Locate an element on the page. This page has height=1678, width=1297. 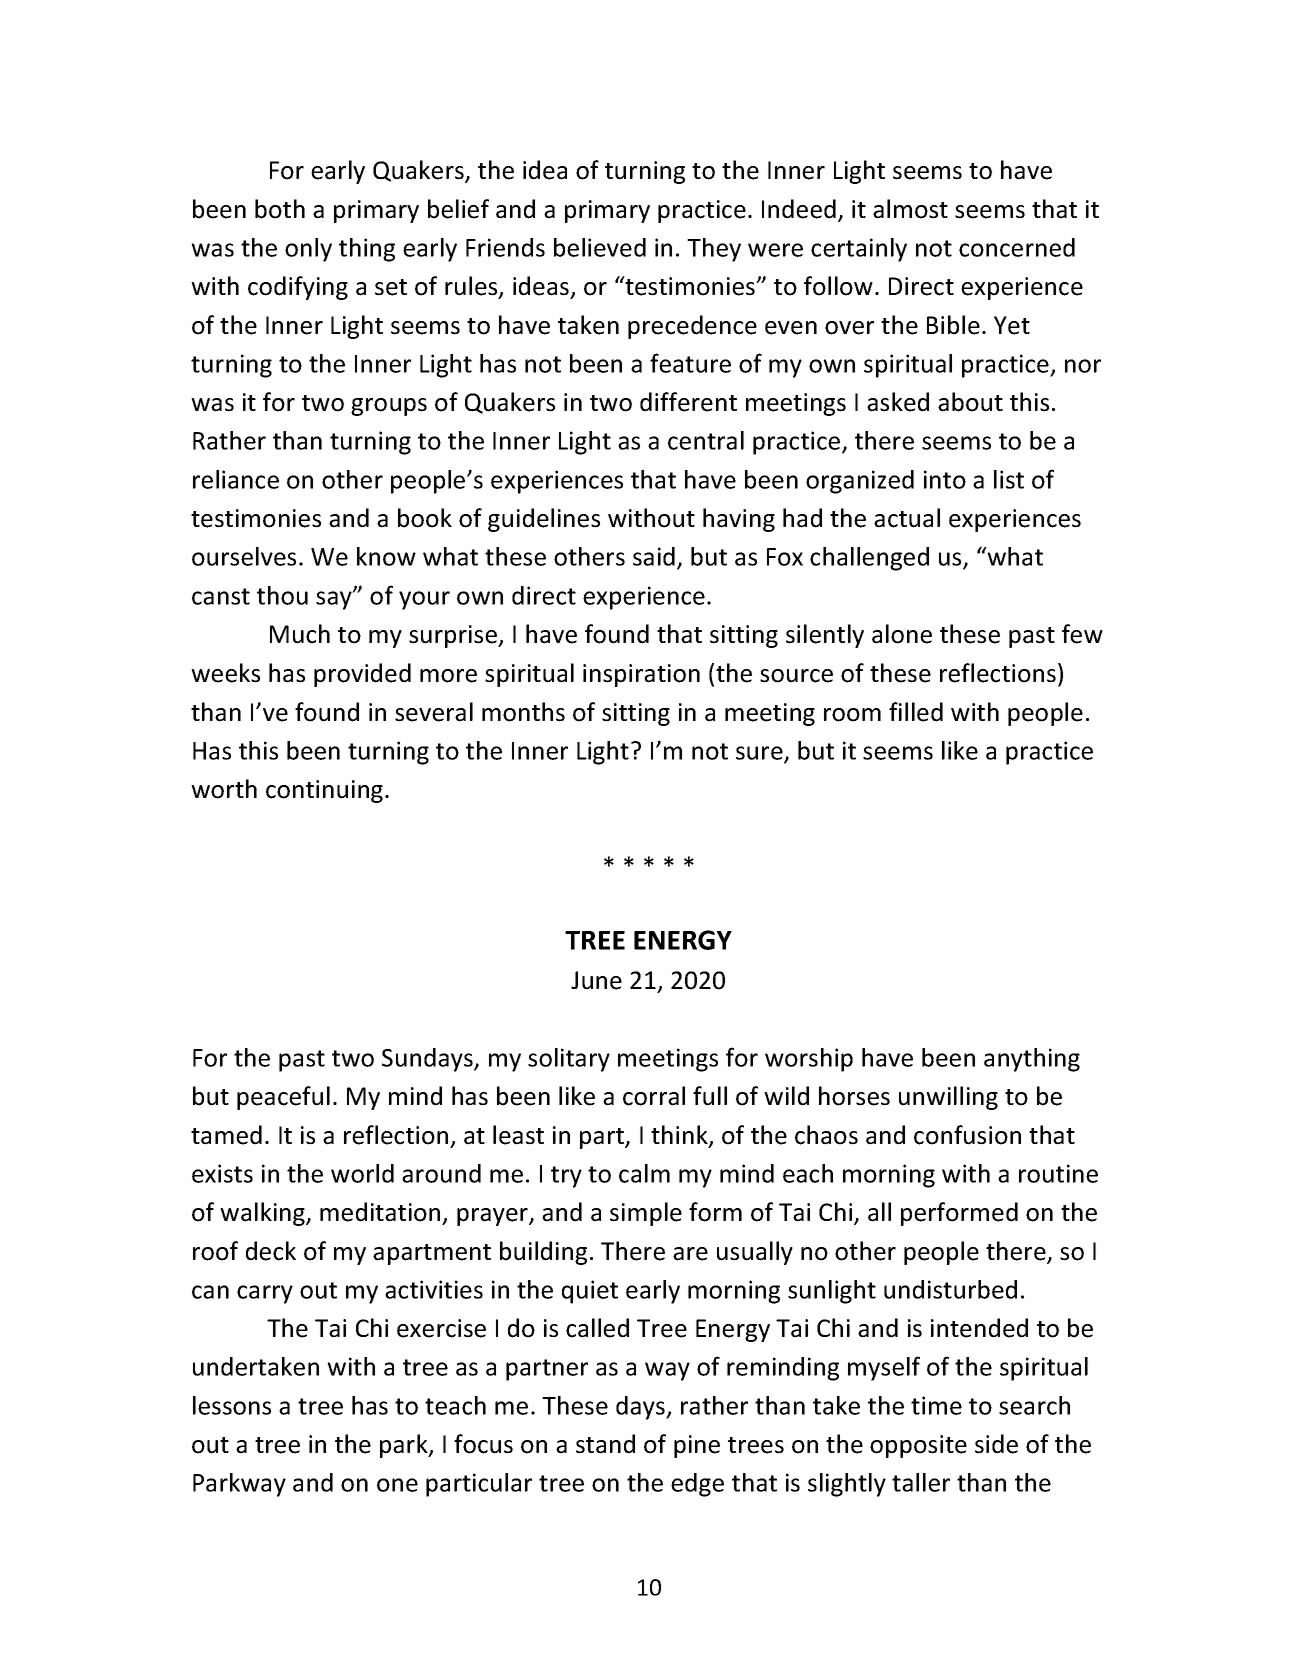
only is located at coordinates (308, 250).
